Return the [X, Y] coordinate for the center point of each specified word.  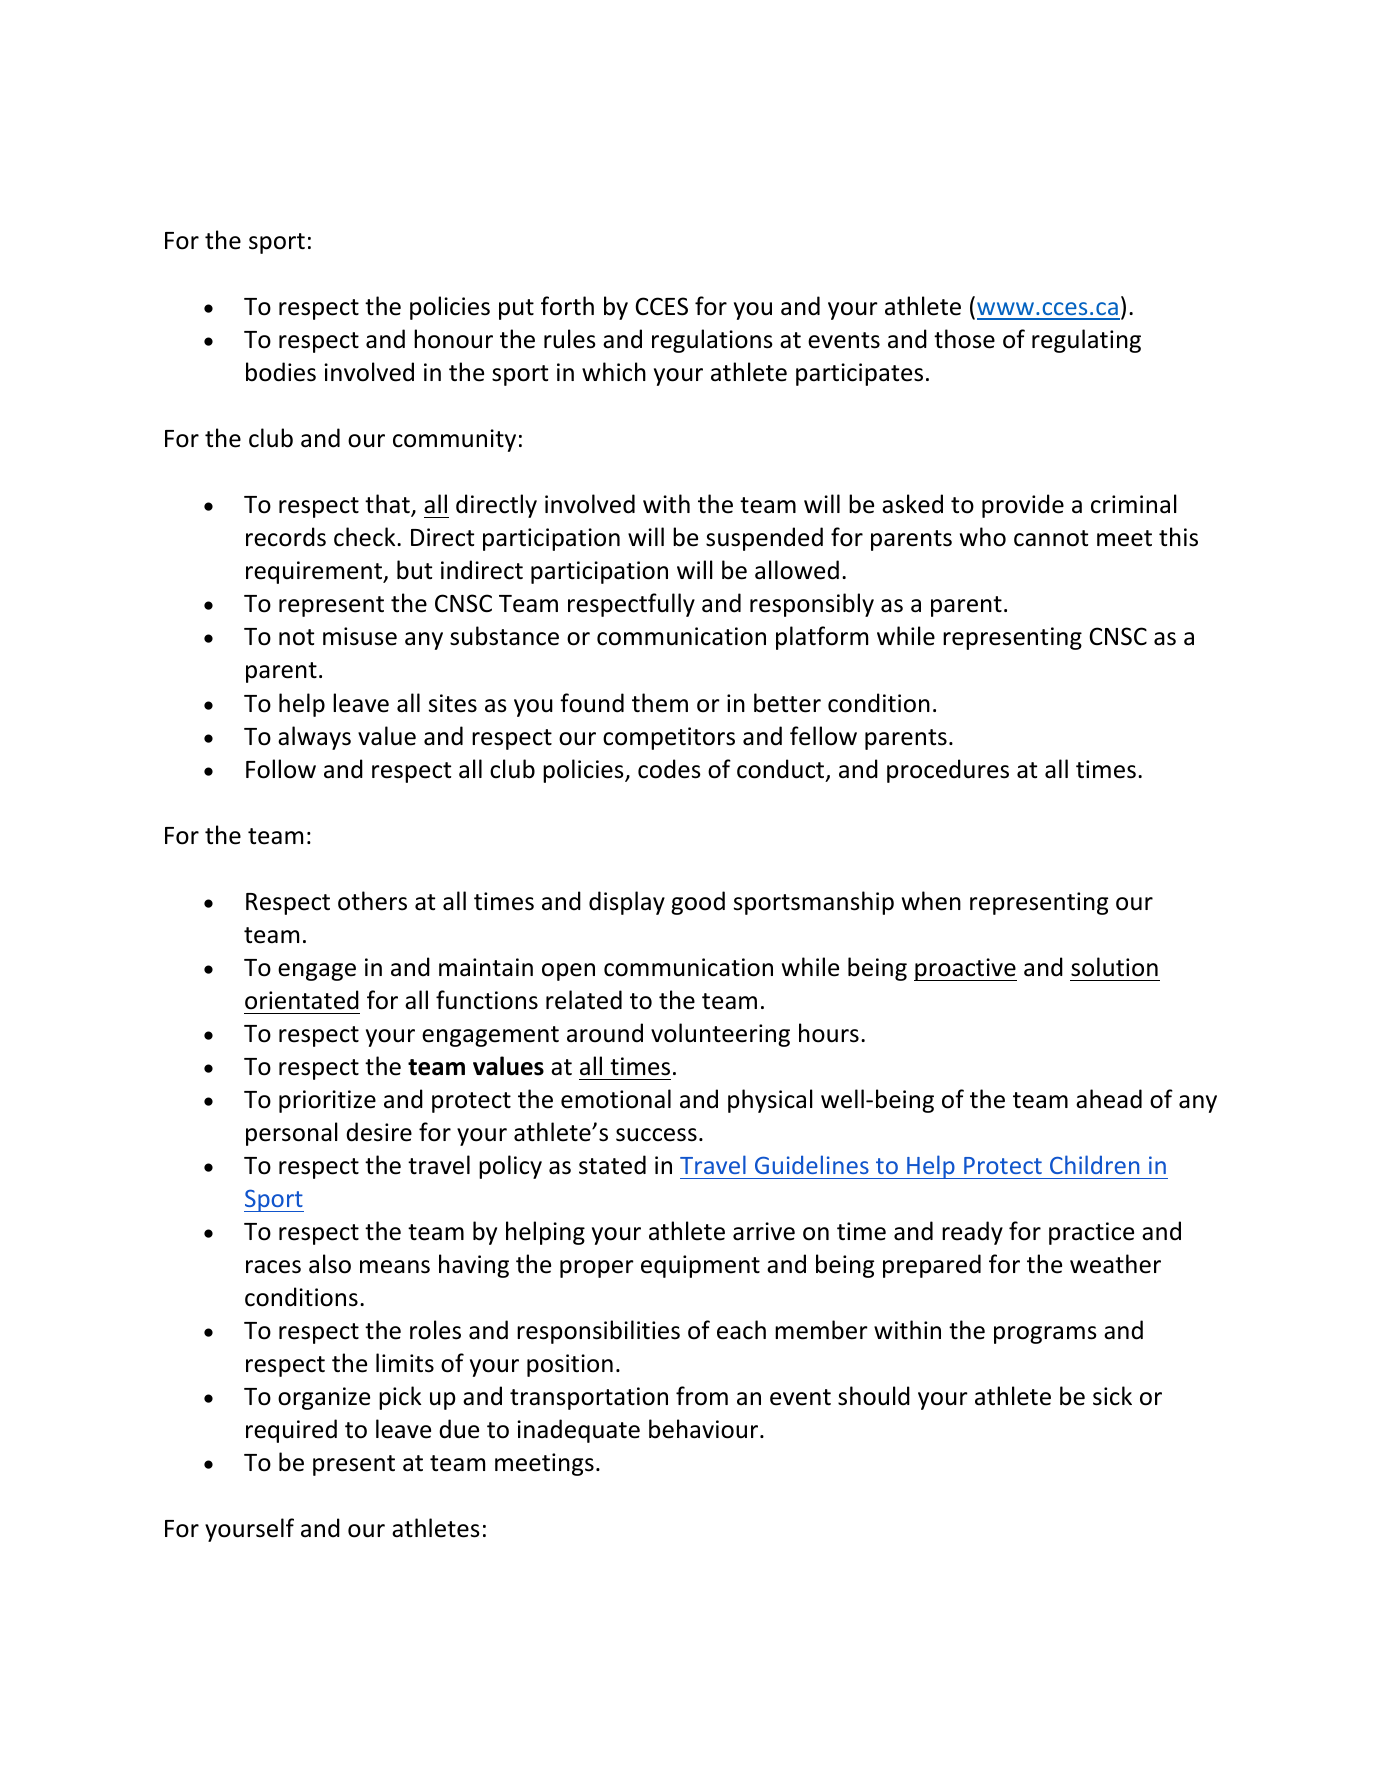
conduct [782, 770]
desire [379, 1132]
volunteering [720, 1035]
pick [400, 1398]
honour [453, 339]
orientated [302, 1000]
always [314, 738]
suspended [764, 539]
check [366, 537]
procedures [948, 771]
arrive [764, 1231]
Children [1094, 1164]
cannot [1051, 538]
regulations [712, 341]
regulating [1086, 341]
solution [1114, 967]
